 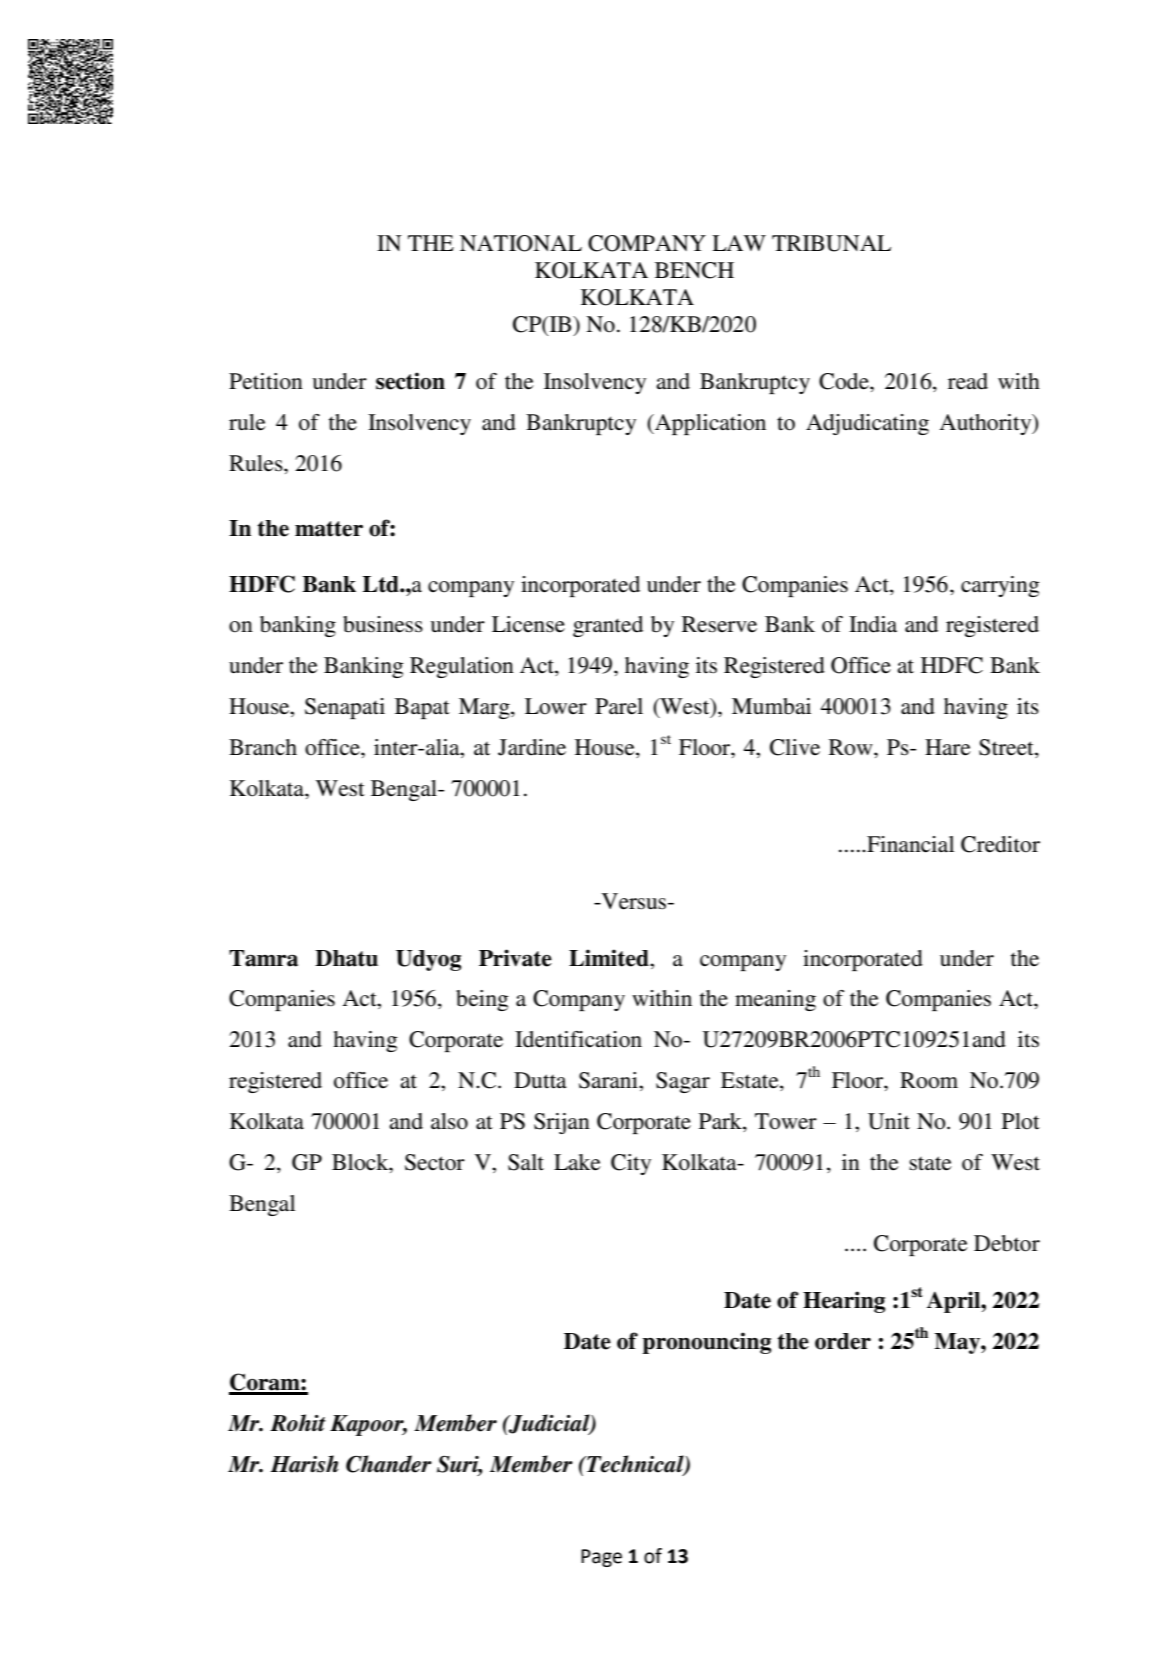 I want to click on BENCH, so click(x=694, y=270).
